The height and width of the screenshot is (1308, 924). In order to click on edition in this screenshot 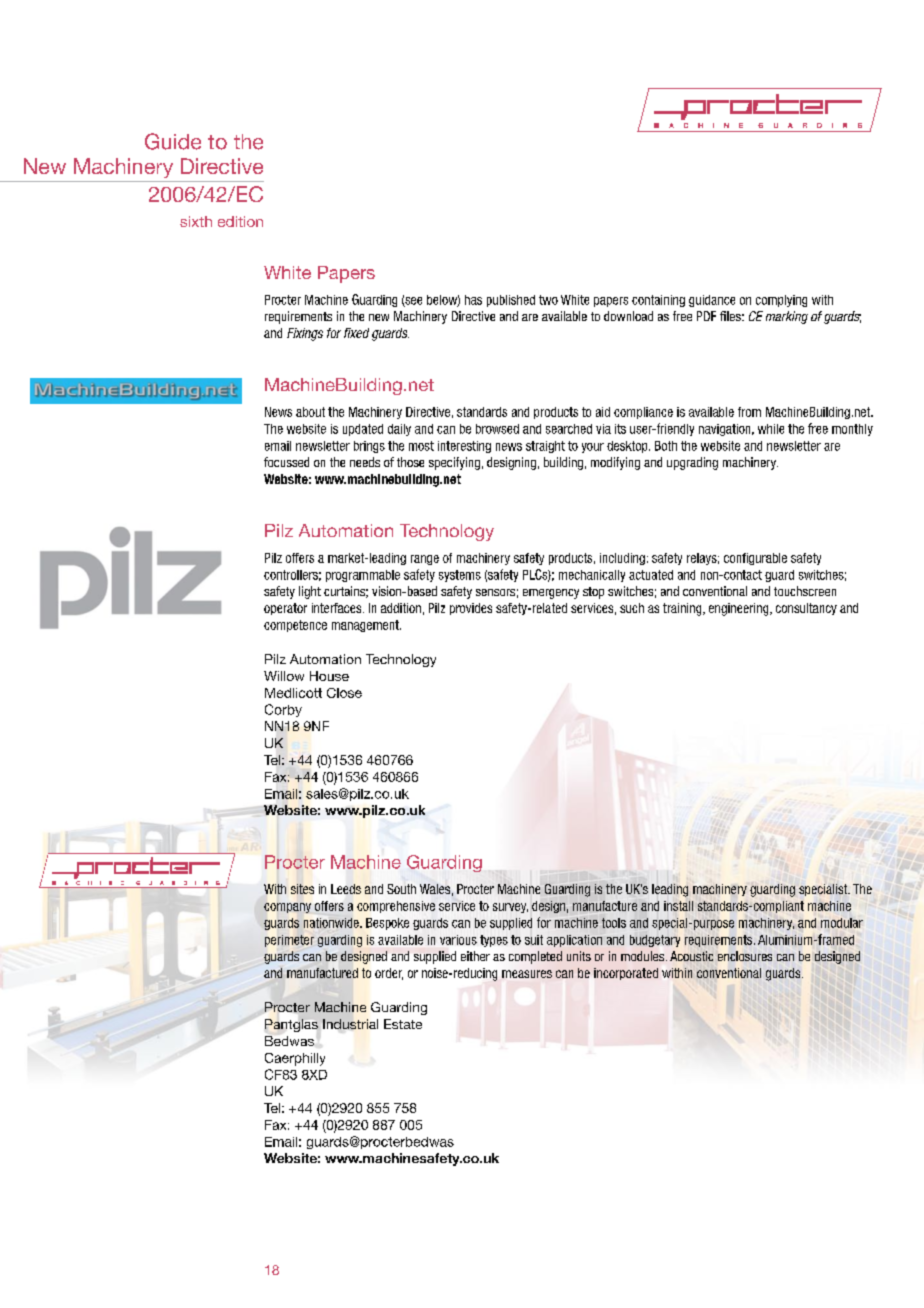, I will do `click(240, 221)`.
